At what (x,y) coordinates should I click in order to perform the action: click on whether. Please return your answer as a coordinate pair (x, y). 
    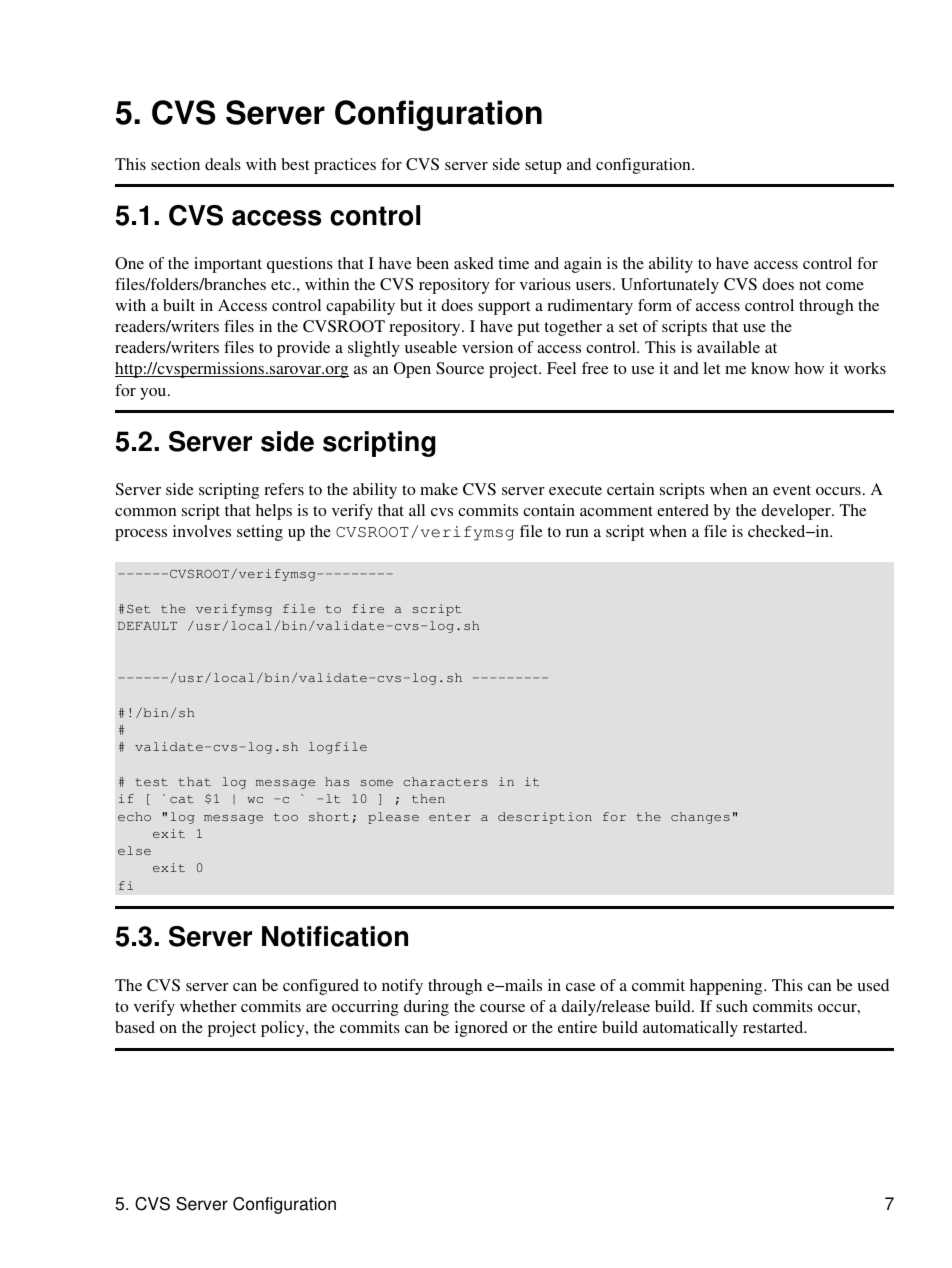
    Looking at the image, I should click on (208, 1006).
